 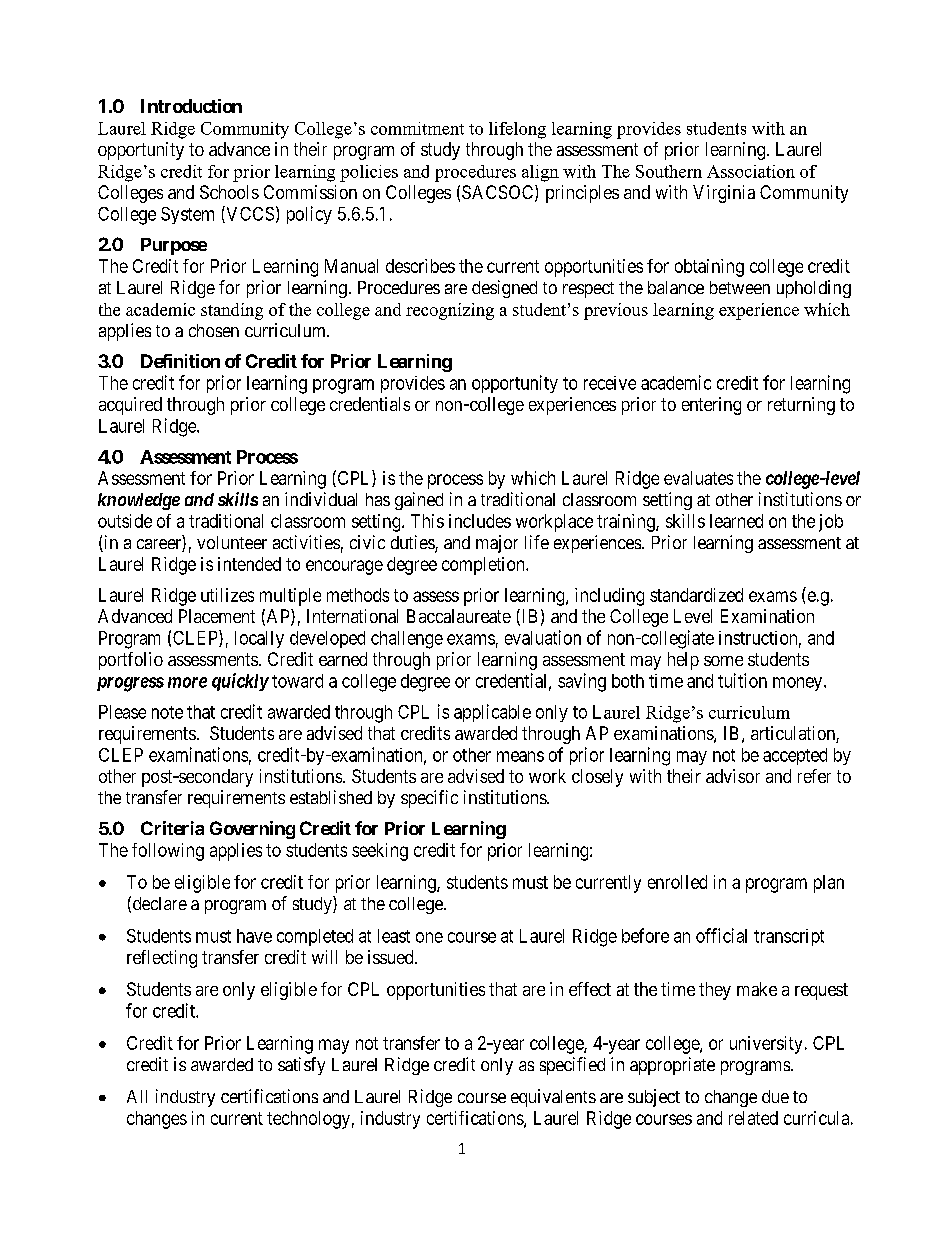 I want to click on includes, so click(x=480, y=521).
